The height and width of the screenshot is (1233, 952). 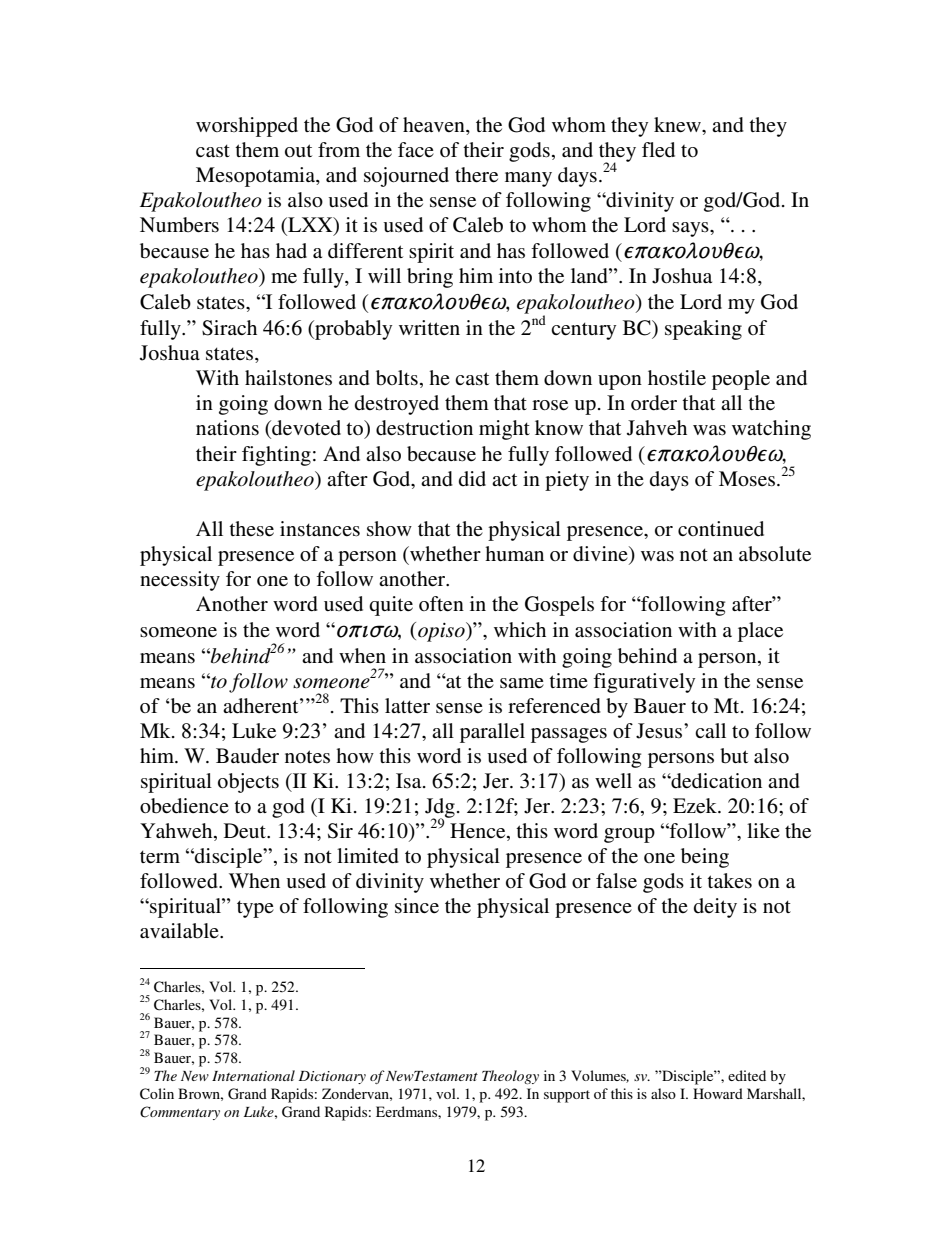 I want to click on Hence, so click(x=479, y=832).
